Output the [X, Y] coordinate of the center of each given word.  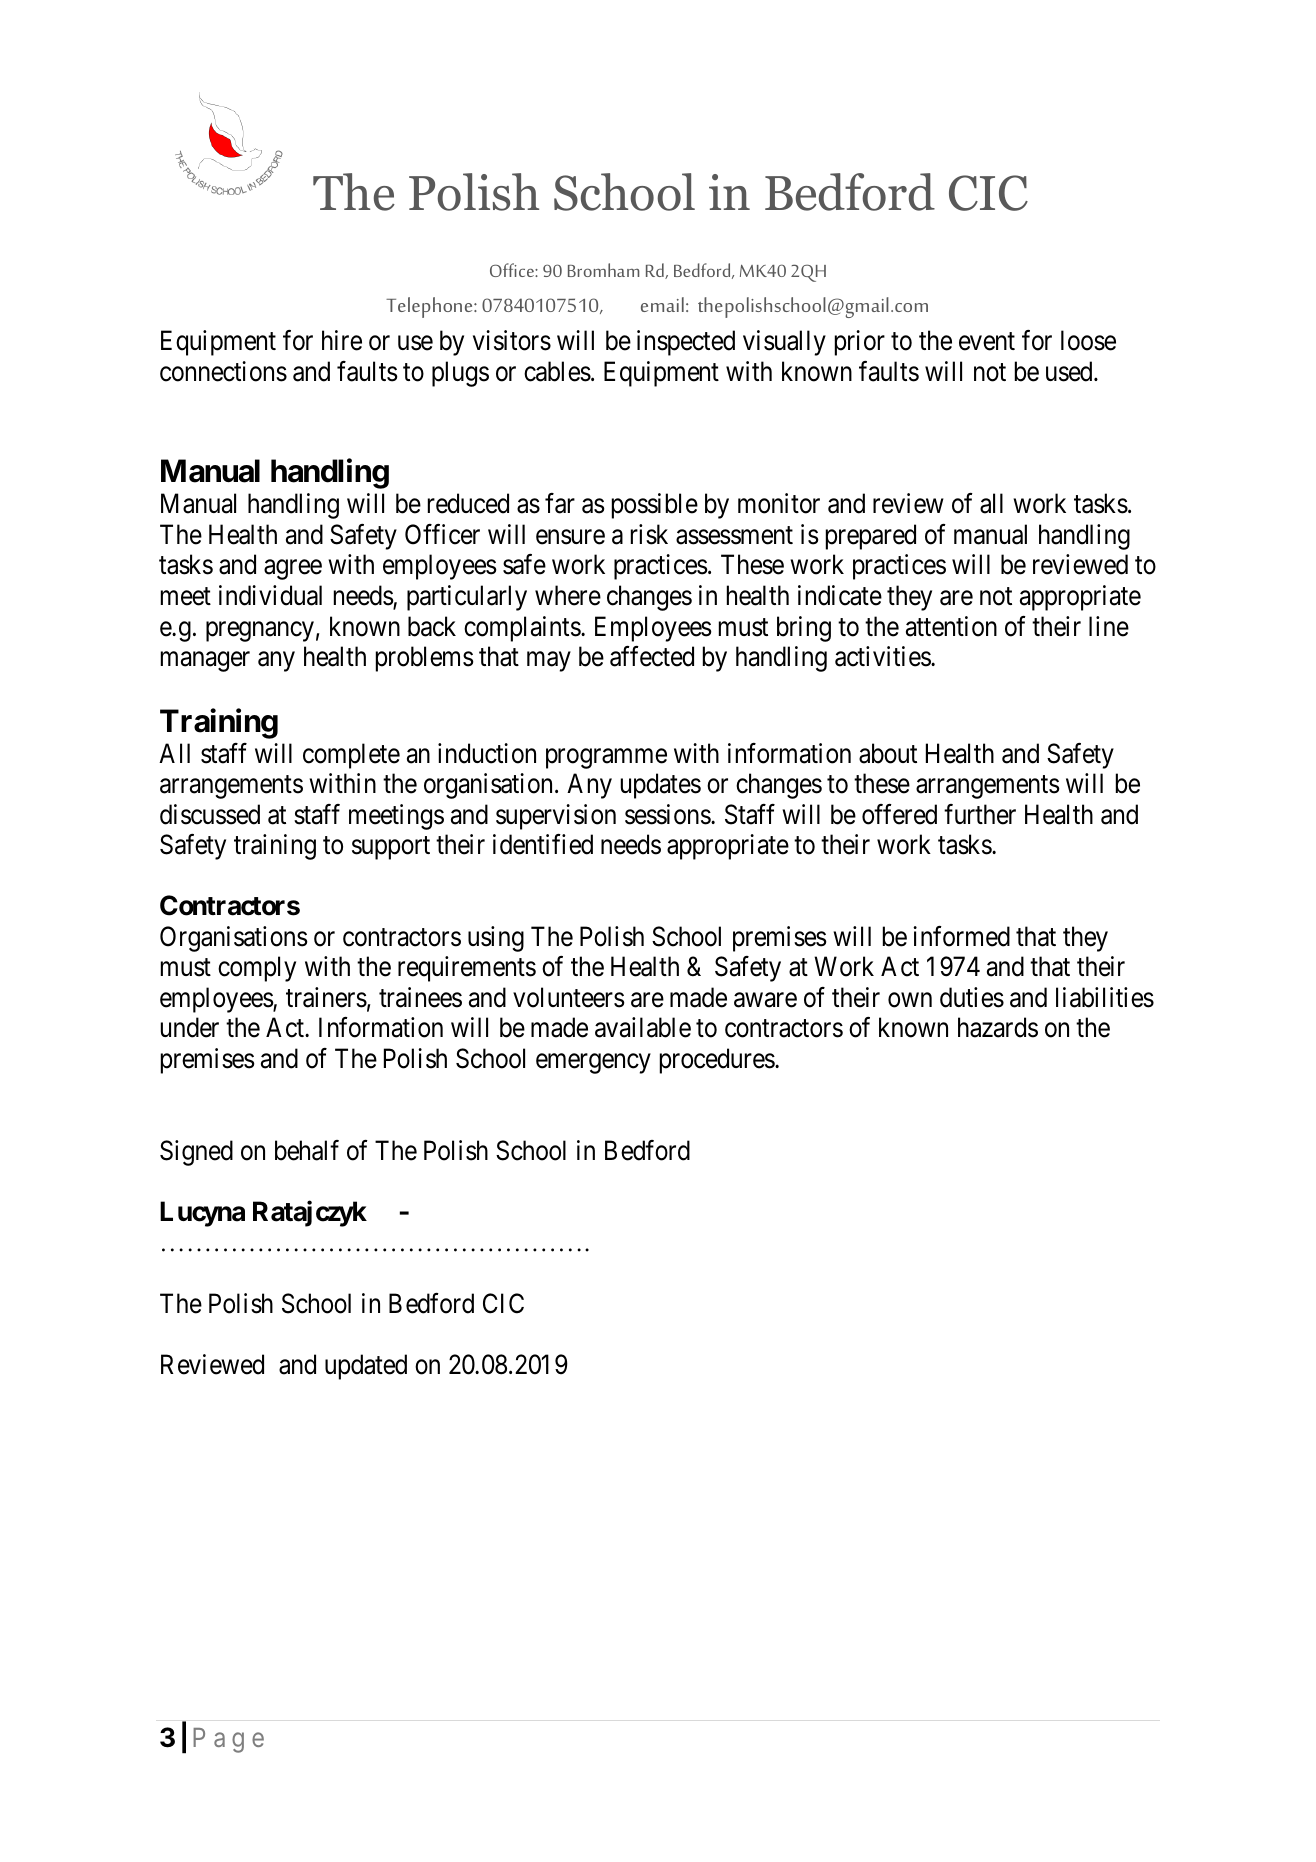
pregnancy [260, 631]
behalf [307, 1150]
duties [972, 997]
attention [951, 626]
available [643, 1027]
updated [366, 1367]
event [987, 342]
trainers [326, 997]
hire [342, 340]
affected [652, 656]
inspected [686, 343]
